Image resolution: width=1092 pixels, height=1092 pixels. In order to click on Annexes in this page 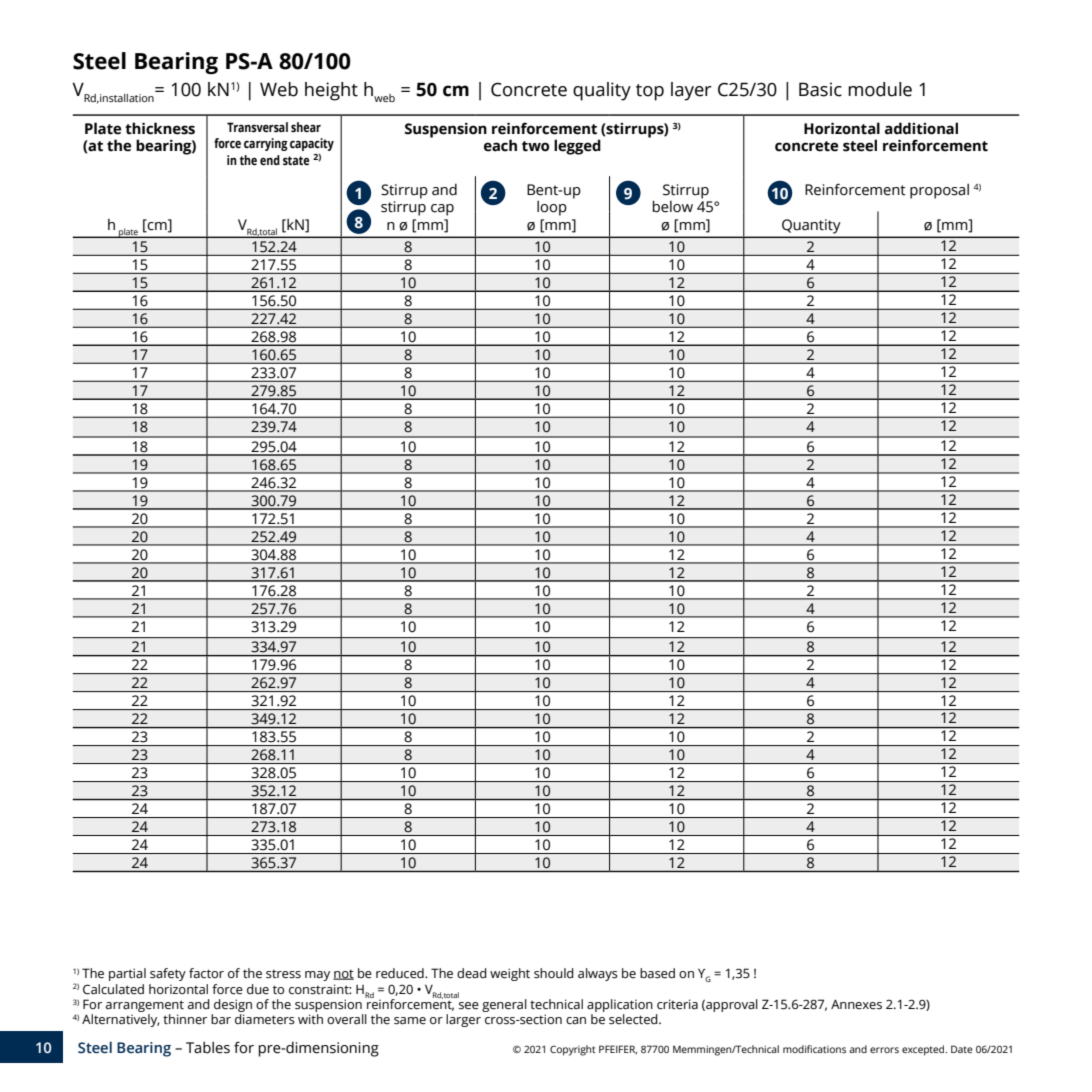, I will do `click(856, 1004)`.
